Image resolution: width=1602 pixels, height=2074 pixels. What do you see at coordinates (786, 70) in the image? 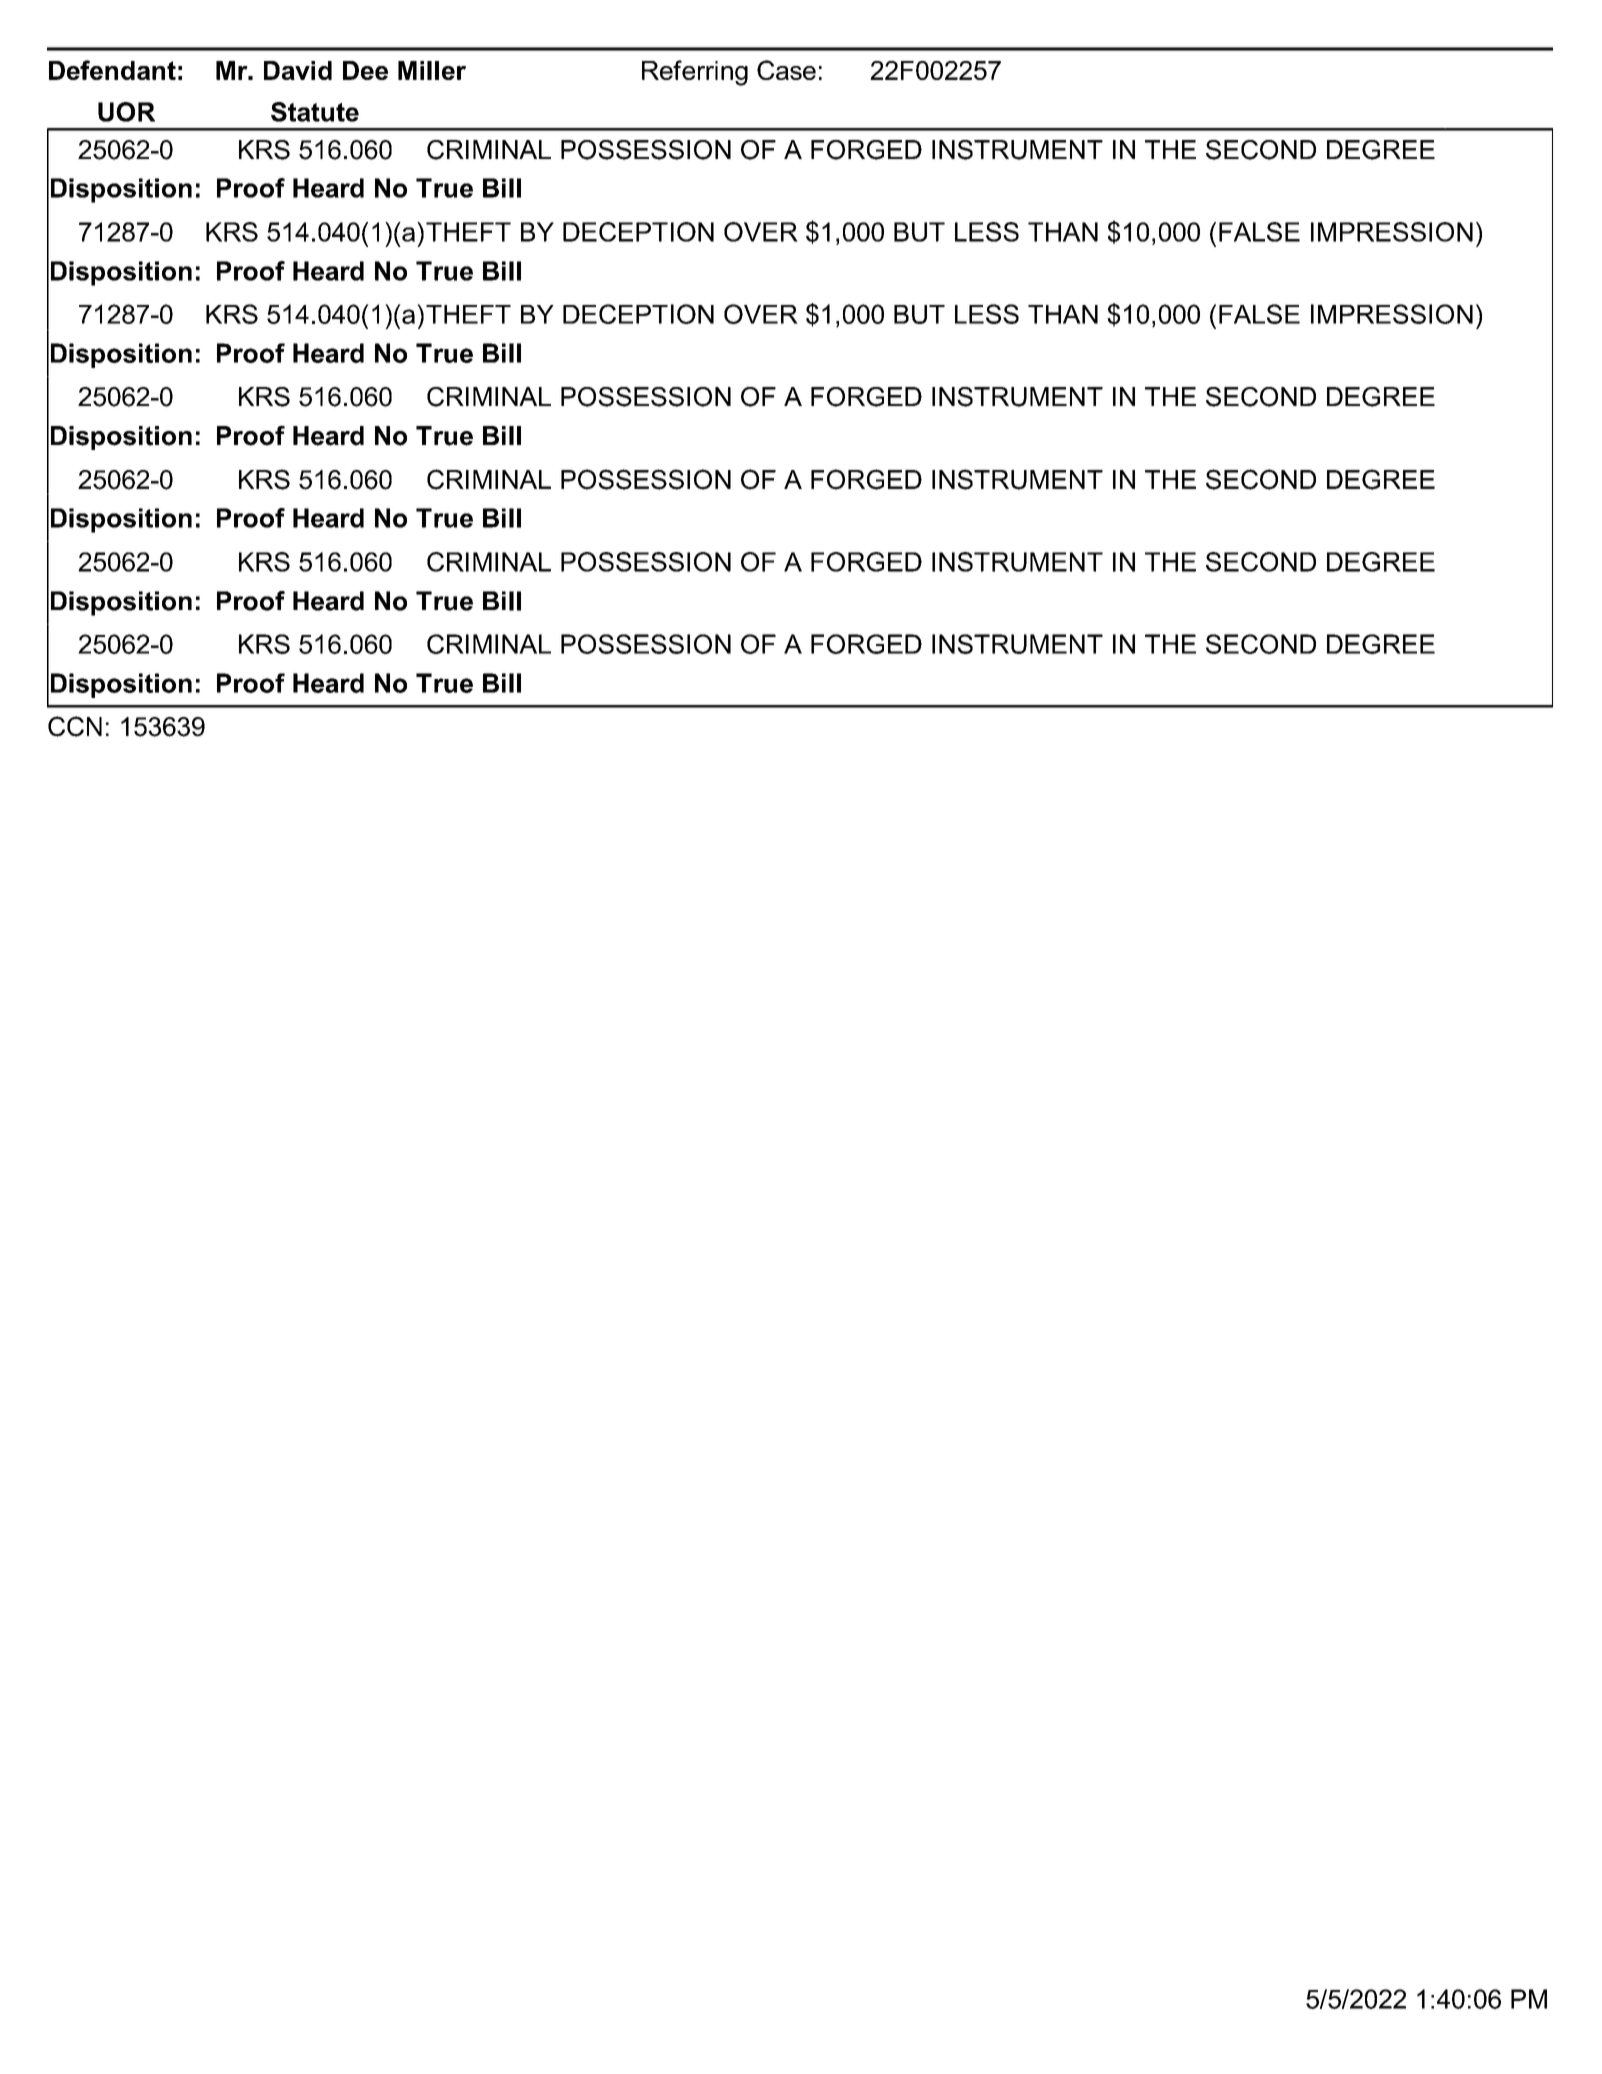
I see `Case` at bounding box center [786, 70].
